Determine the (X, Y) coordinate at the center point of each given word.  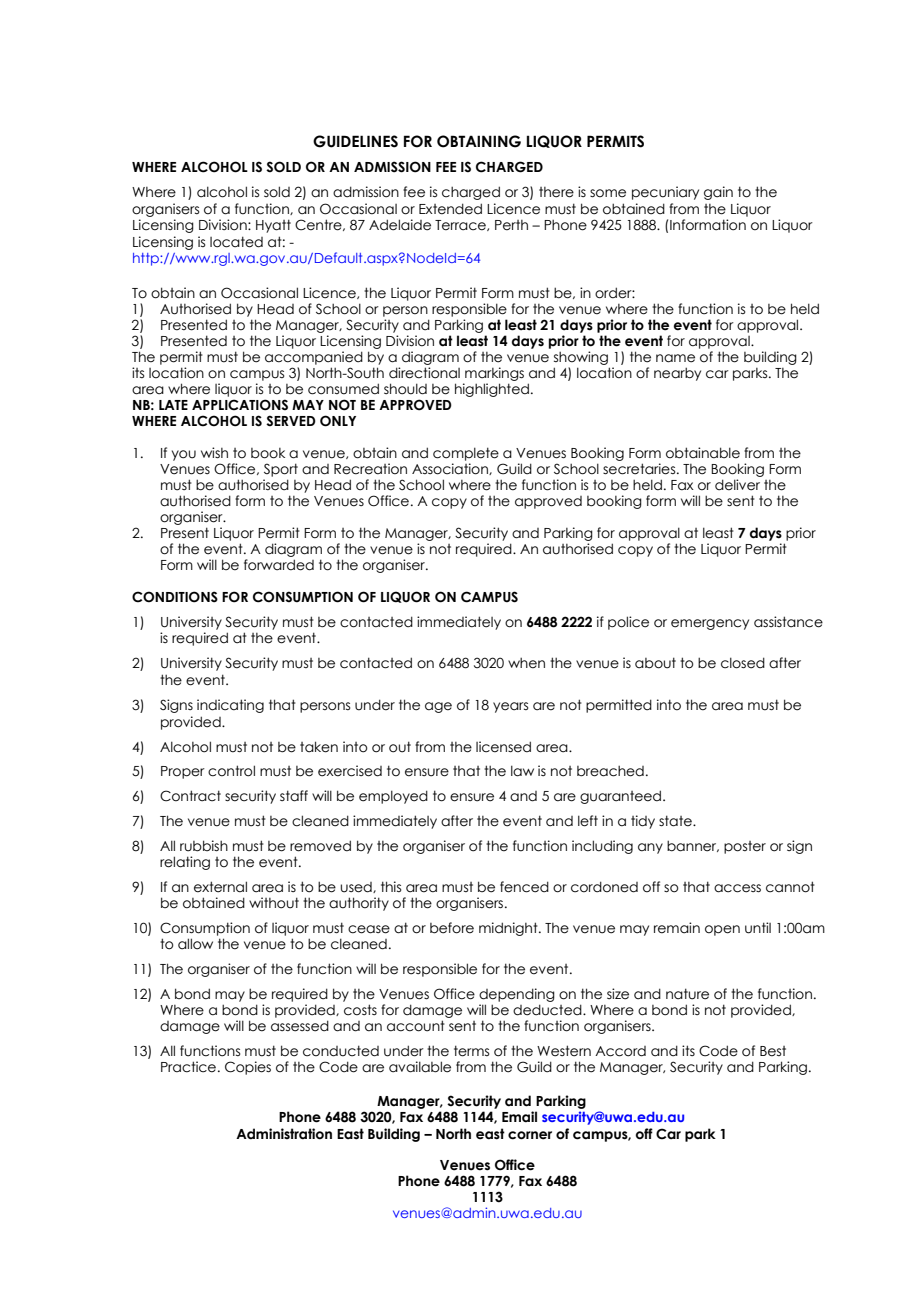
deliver (737, 485)
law (522, 771)
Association (451, 469)
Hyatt (273, 226)
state (676, 821)
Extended (450, 209)
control (231, 771)
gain (718, 193)
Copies (248, 1068)
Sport (281, 470)
